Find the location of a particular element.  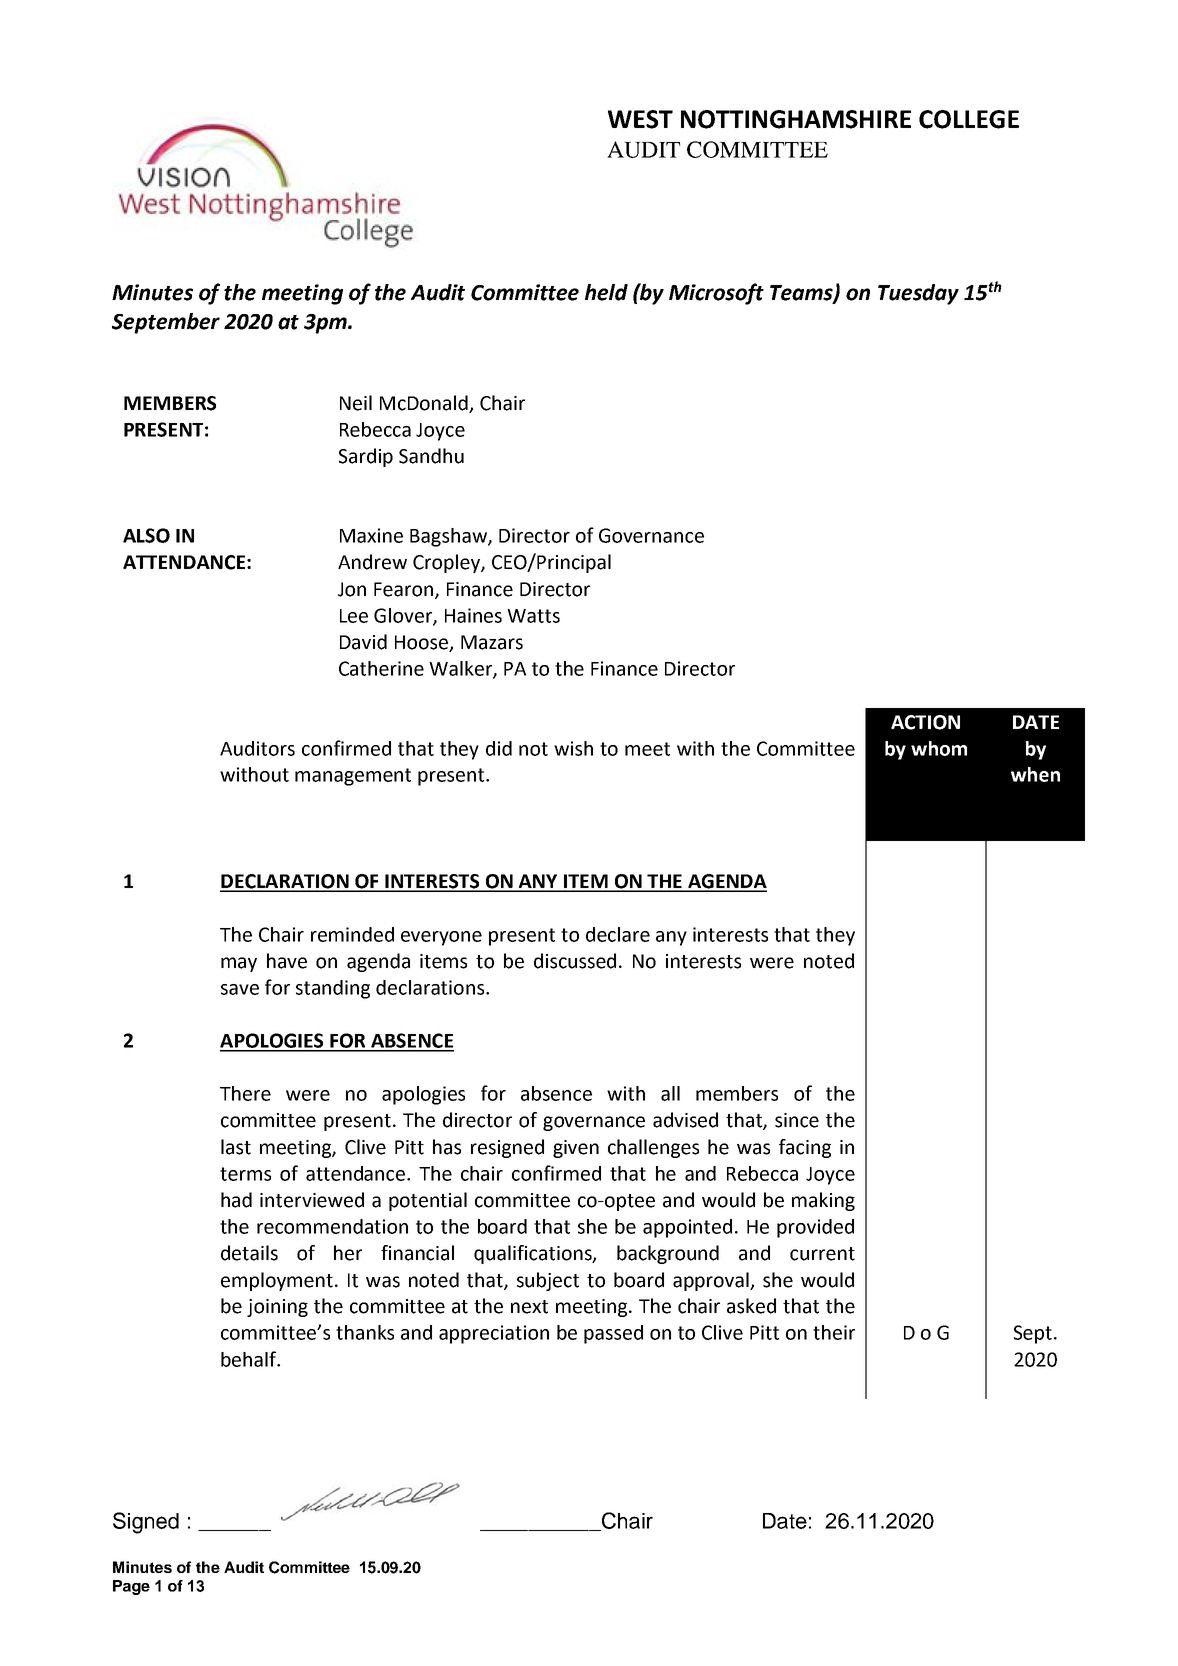

Lee is located at coordinates (354, 616).
